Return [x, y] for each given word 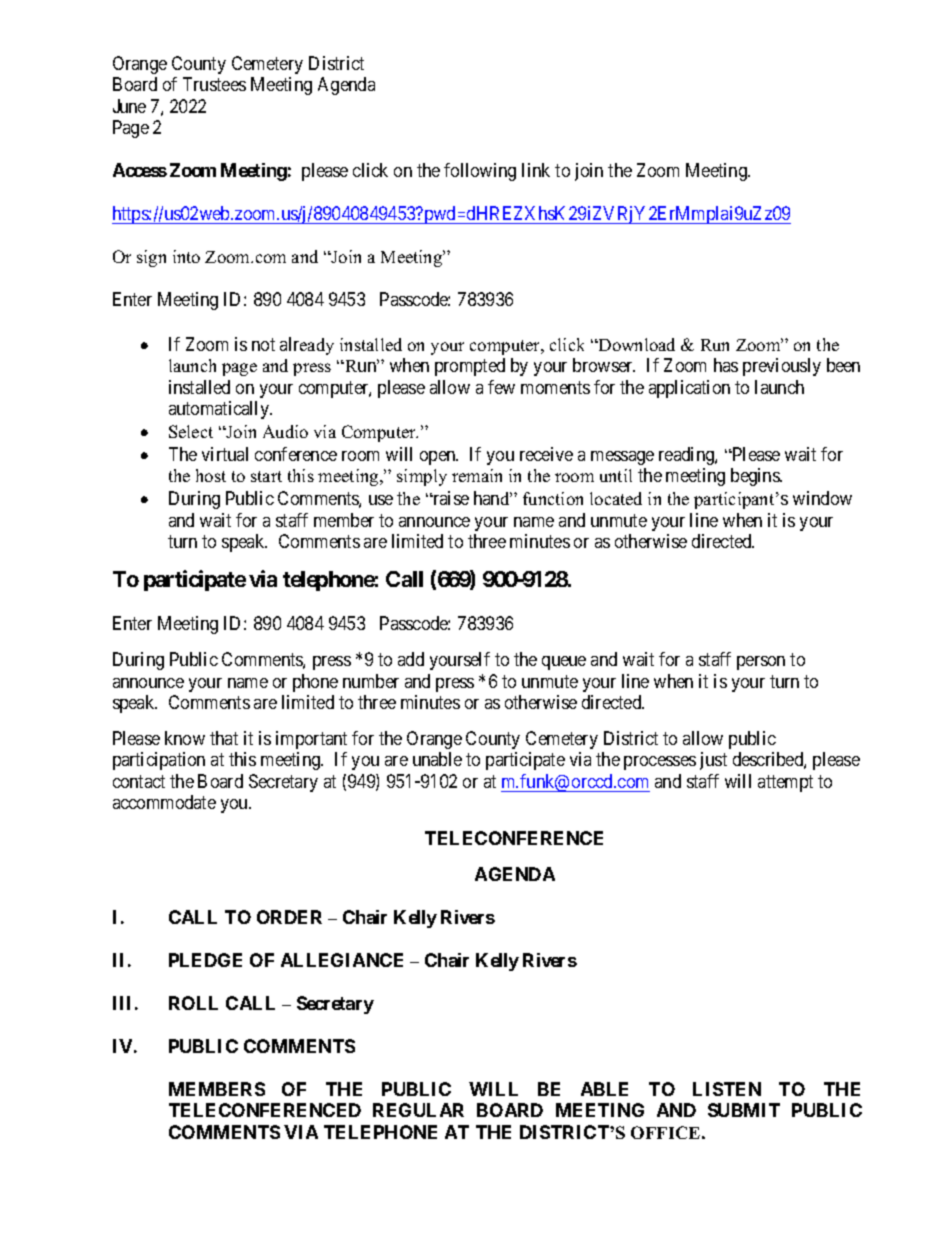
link [536, 170]
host [211, 475]
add [411, 659]
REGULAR [418, 1110]
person [761, 663]
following [480, 172]
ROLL [193, 1003]
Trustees [214, 84]
